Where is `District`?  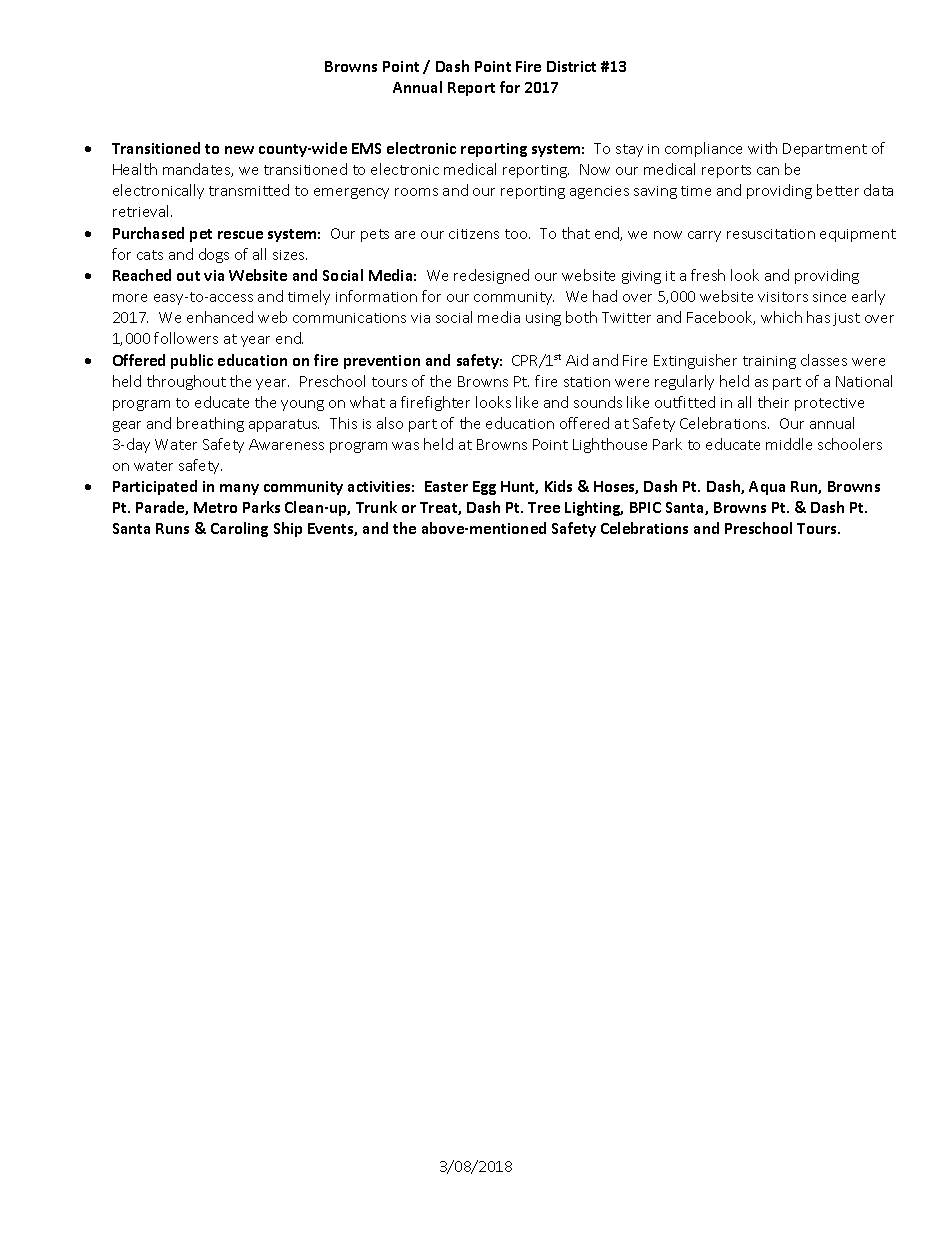
District is located at coordinates (571, 66).
